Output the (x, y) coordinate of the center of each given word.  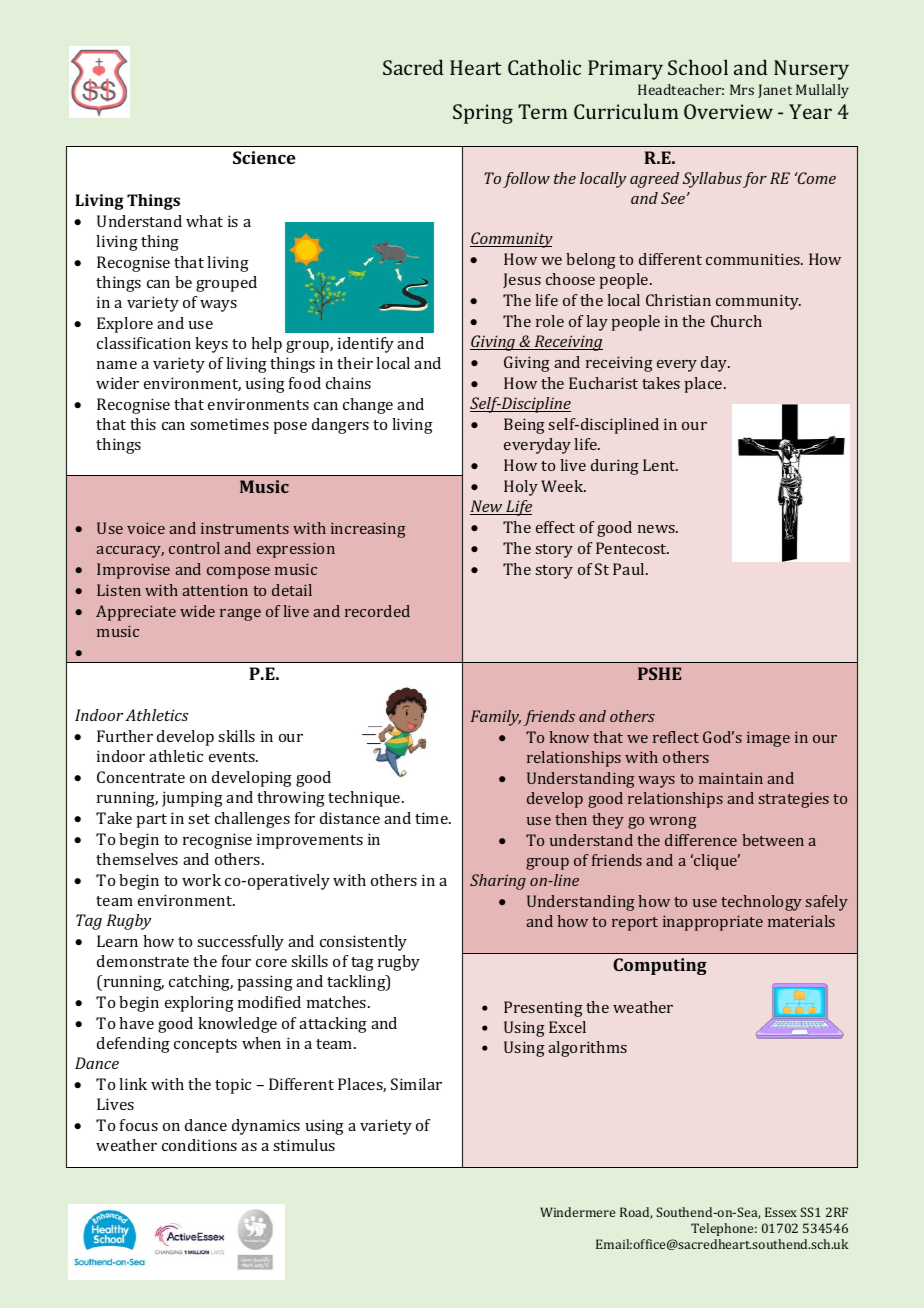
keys (211, 345)
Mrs (742, 89)
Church (736, 321)
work (201, 880)
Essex (781, 1212)
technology (761, 903)
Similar (416, 1084)
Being (524, 426)
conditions (199, 1145)
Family (496, 718)
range (240, 615)
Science (264, 157)
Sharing (498, 882)
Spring (483, 114)
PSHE (659, 673)
